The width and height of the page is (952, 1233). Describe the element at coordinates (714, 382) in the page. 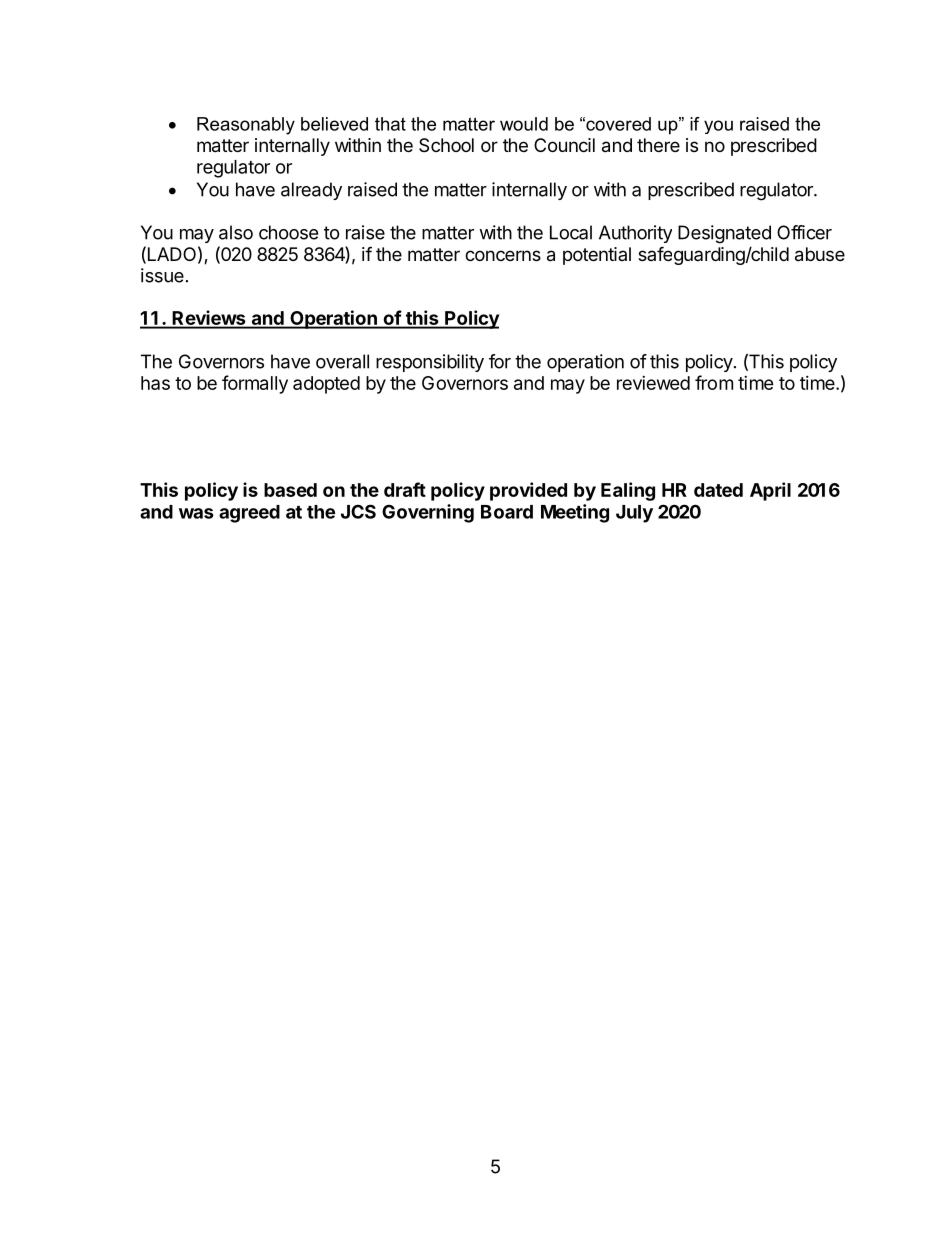

I see `from` at that location.
